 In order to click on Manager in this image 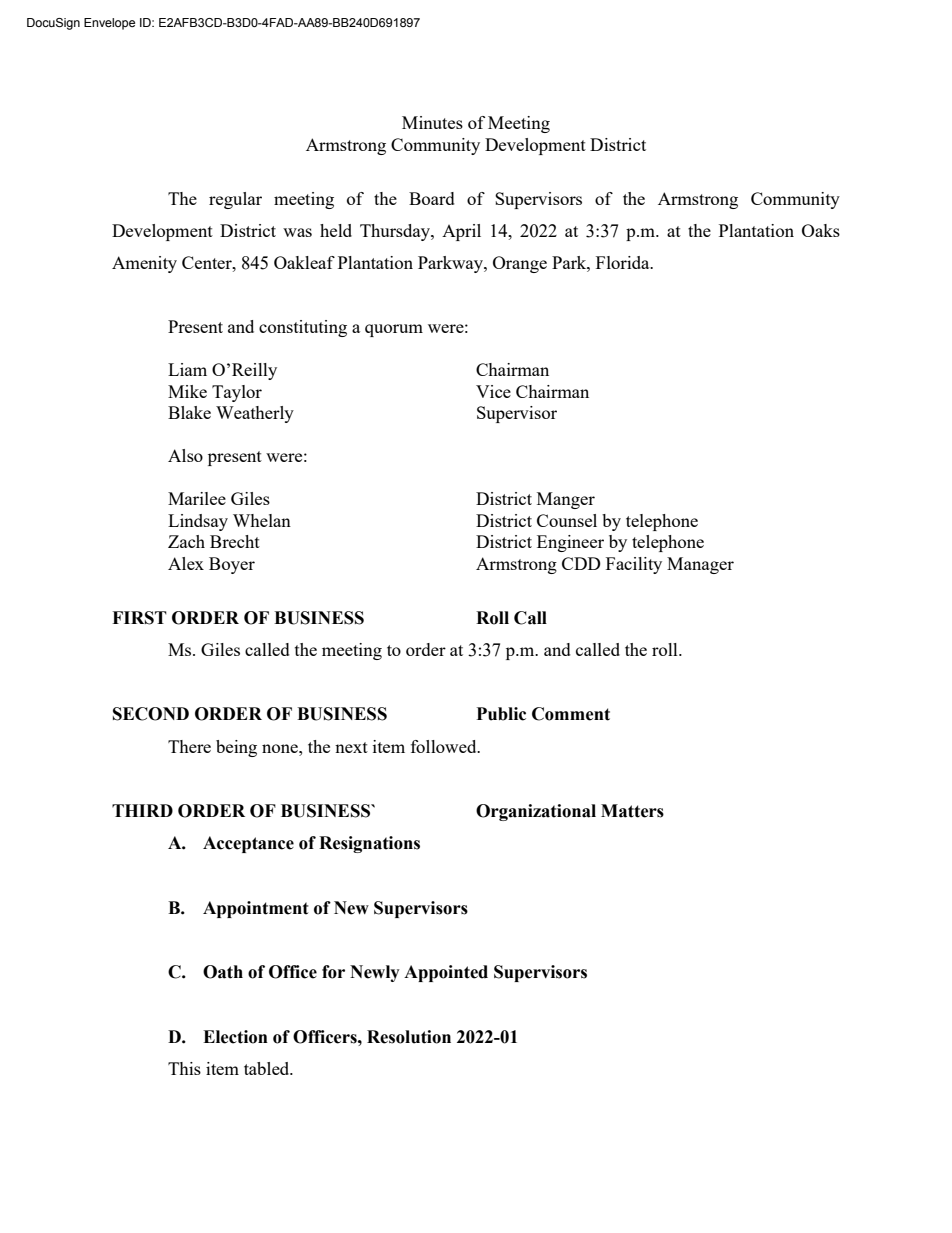, I will do `click(700, 565)`.
